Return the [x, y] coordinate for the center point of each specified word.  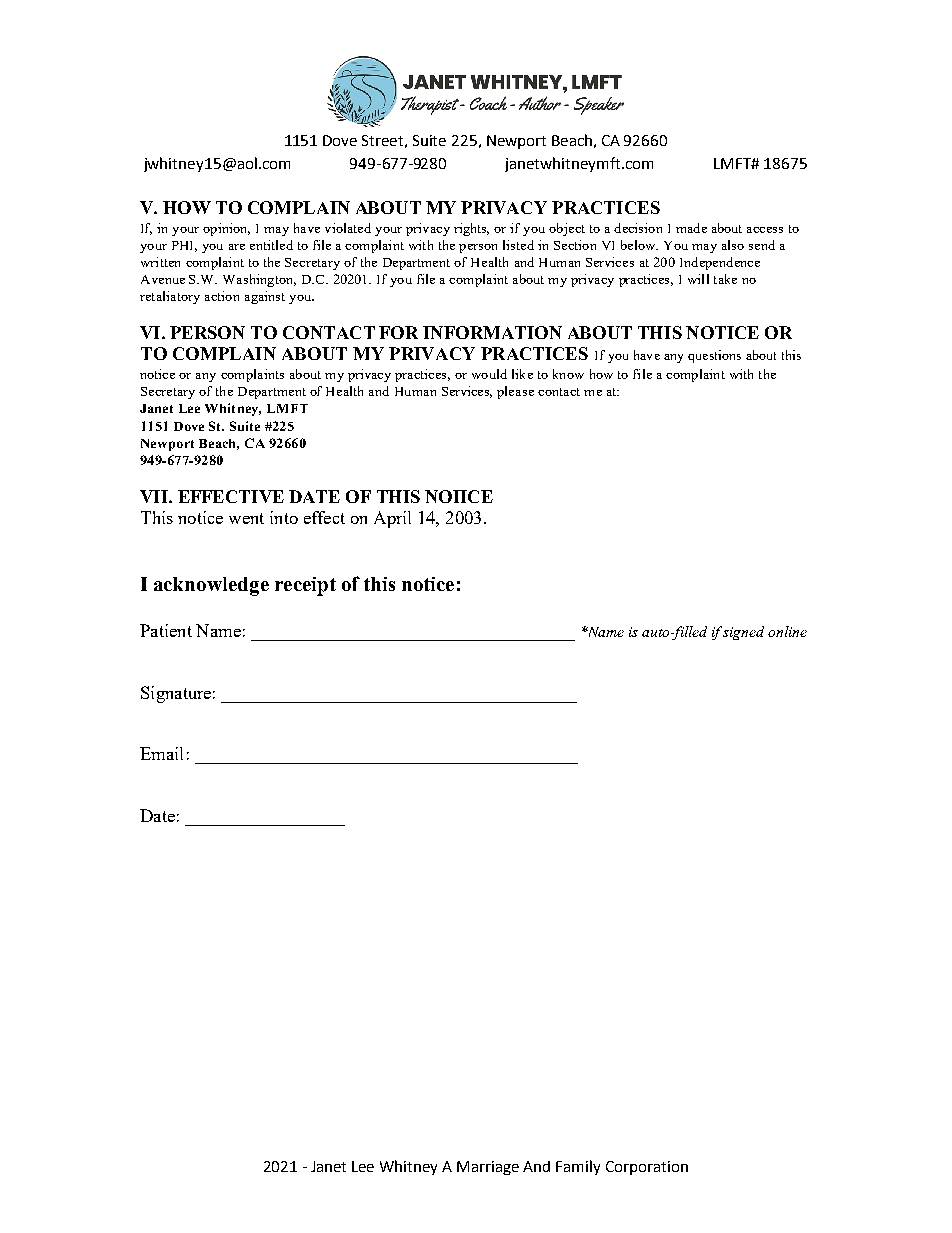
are [237, 247]
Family [578, 1167]
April [392, 519]
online [787, 631]
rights [471, 229]
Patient [166, 630]
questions [714, 356]
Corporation [647, 1168]
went [246, 518]
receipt [305, 586]
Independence [720, 263]
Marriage [488, 1168]
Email [161, 753]
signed [743, 633]
